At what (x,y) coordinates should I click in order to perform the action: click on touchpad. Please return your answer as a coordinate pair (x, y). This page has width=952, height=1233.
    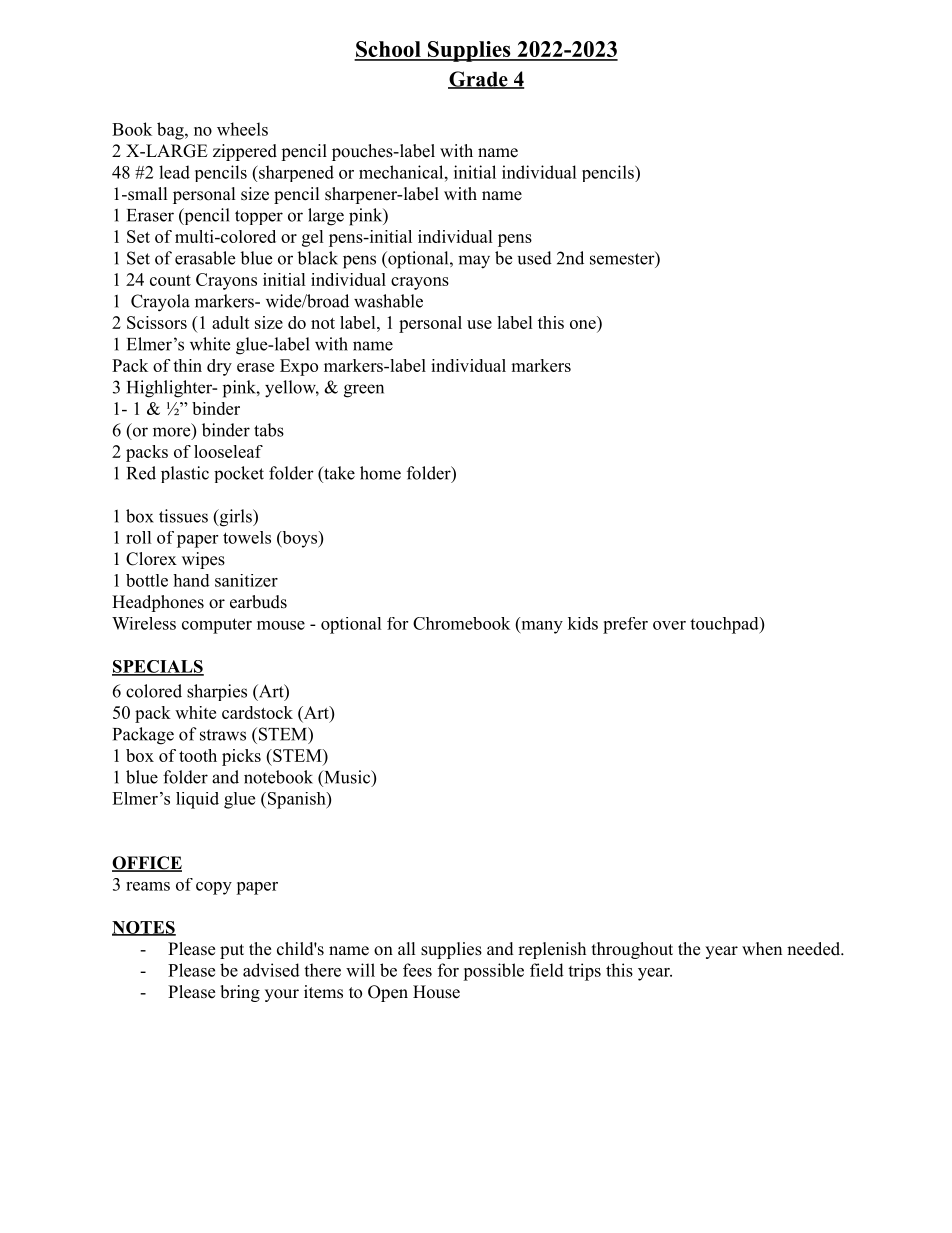
    Looking at the image, I should click on (725, 625).
